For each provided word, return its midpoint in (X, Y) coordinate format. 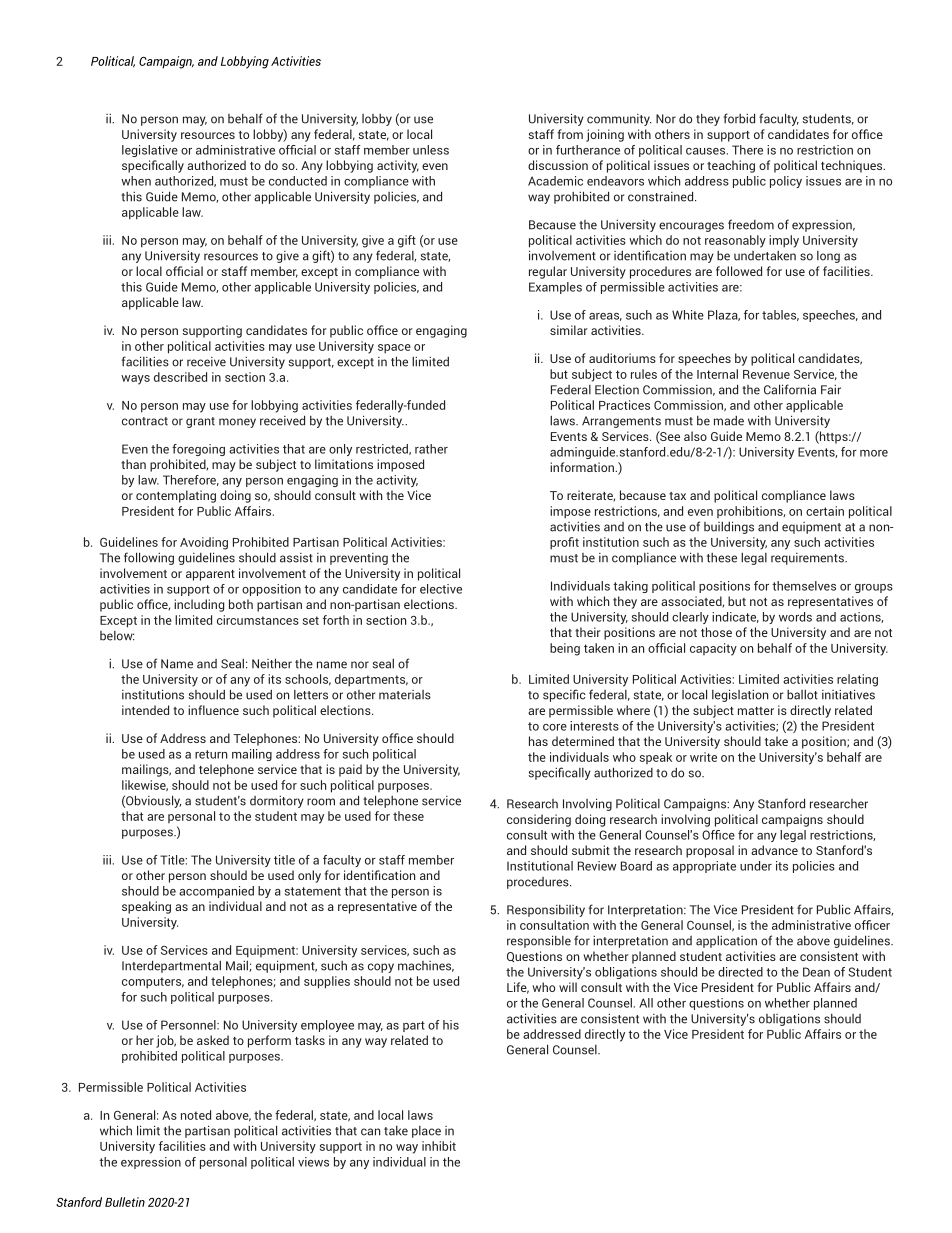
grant (200, 422)
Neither (272, 663)
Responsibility (546, 911)
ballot (802, 695)
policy (786, 182)
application (726, 942)
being (565, 649)
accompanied (216, 892)
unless (431, 150)
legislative (150, 151)
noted (196, 1115)
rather (431, 449)
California (790, 389)
